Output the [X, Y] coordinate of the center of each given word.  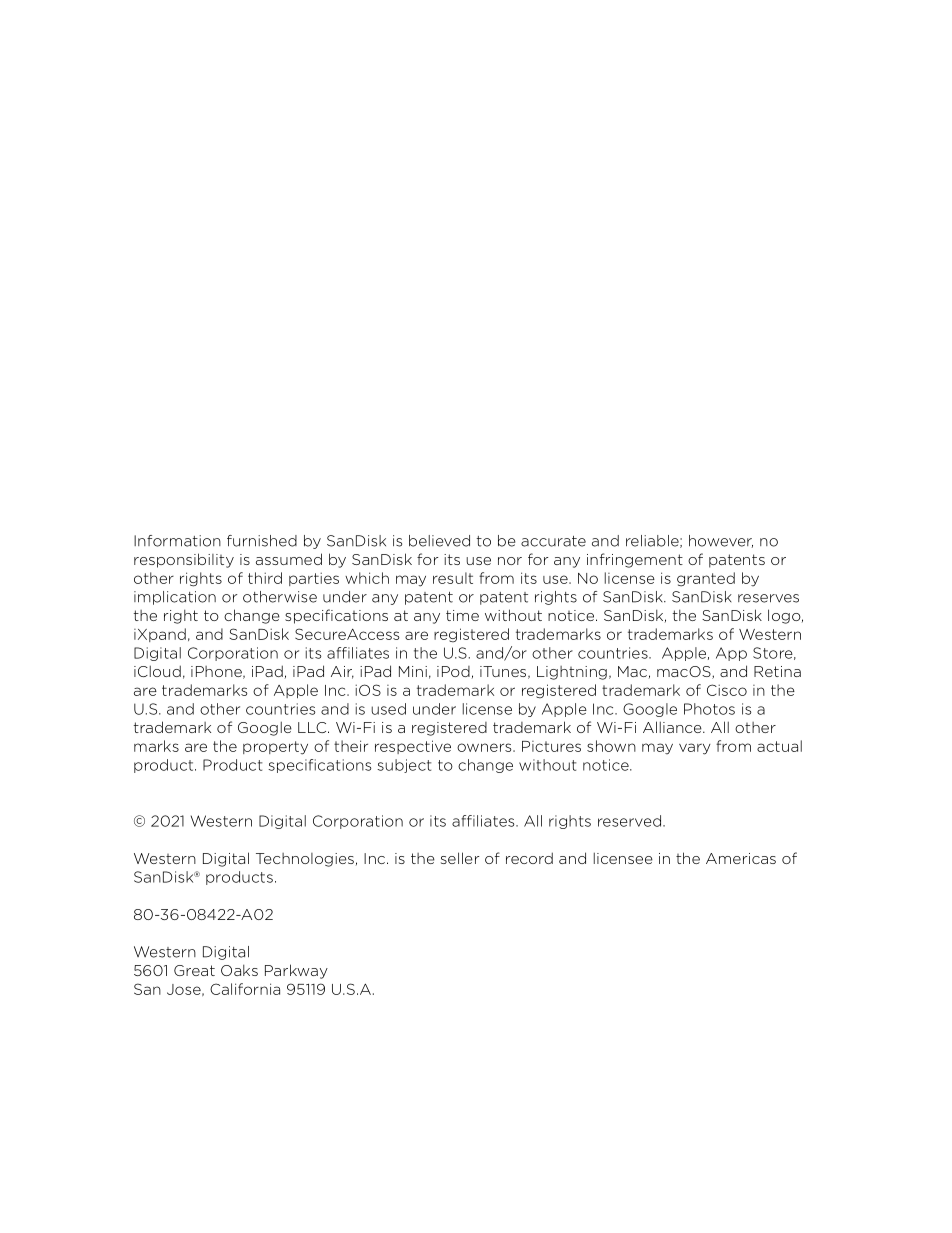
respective [413, 747]
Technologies [305, 860]
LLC [313, 727]
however [721, 541]
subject [404, 766]
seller [460, 858]
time [462, 615]
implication [175, 598]
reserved [631, 821]
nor [510, 561]
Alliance [673, 727]
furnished [262, 541]
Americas [741, 858]
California [245, 989]
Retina [777, 671]
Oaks [239, 970]
